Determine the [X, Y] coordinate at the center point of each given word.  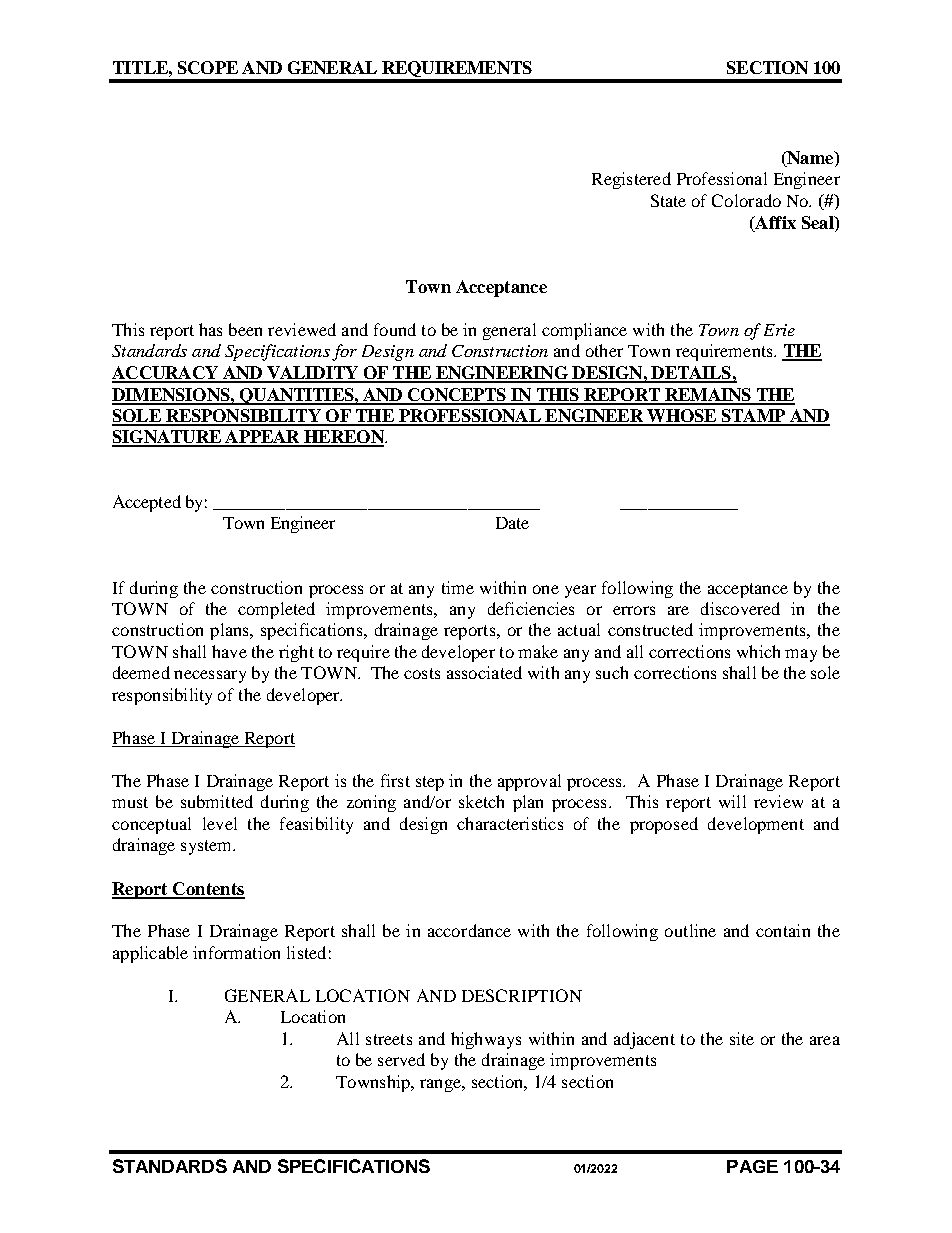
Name [810, 159]
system [208, 847]
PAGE [752, 1166]
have [229, 651]
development [756, 825]
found [395, 329]
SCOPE [208, 67]
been [245, 329]
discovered [740, 608]
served [401, 1059]
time [458, 587]
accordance [469, 930]
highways [486, 1040]
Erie [779, 330]
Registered [631, 180]
